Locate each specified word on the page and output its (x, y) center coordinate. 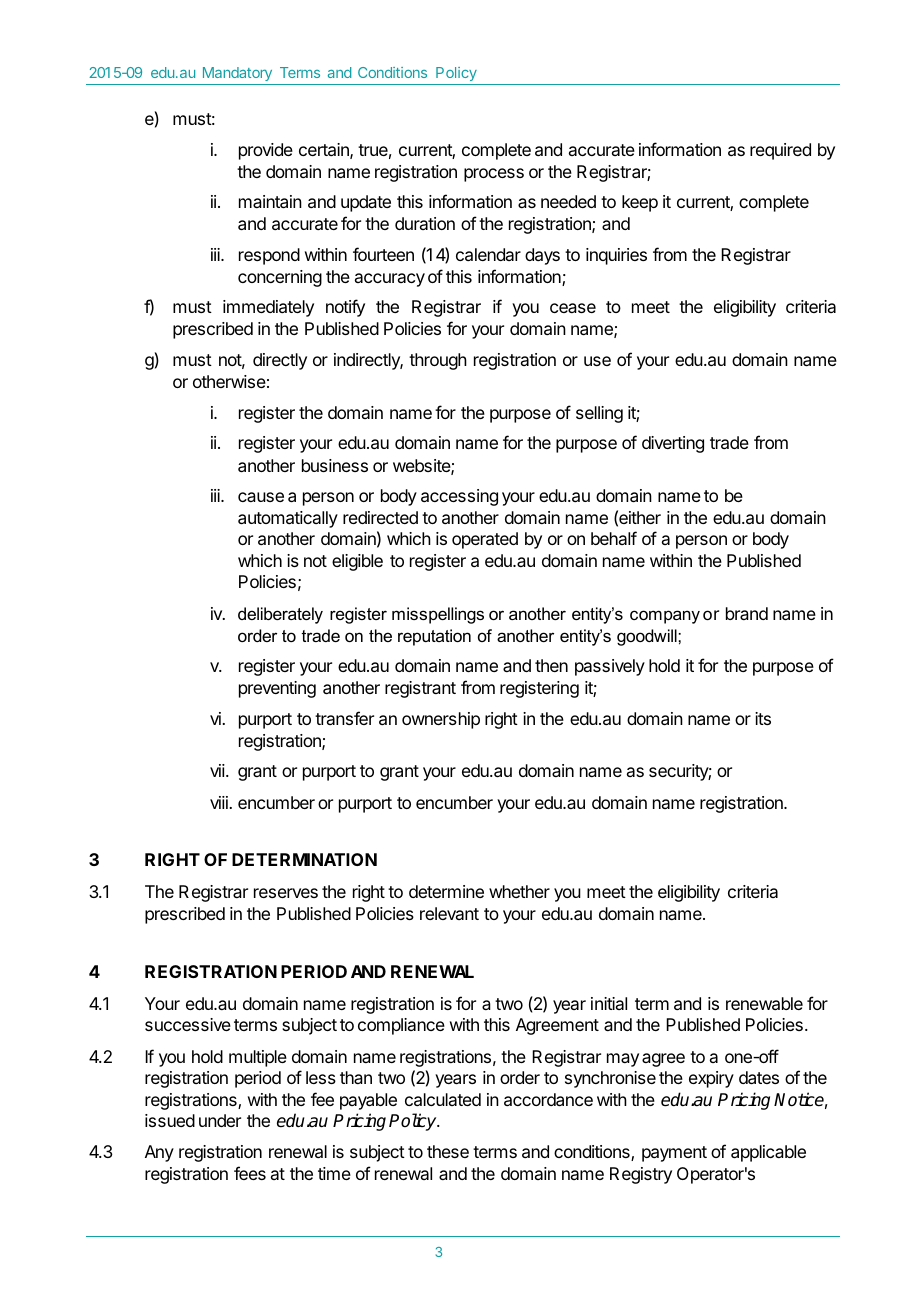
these (448, 1151)
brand (747, 613)
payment (674, 1154)
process (494, 175)
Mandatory (237, 74)
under (220, 1120)
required (780, 151)
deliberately (280, 615)
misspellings (438, 615)
